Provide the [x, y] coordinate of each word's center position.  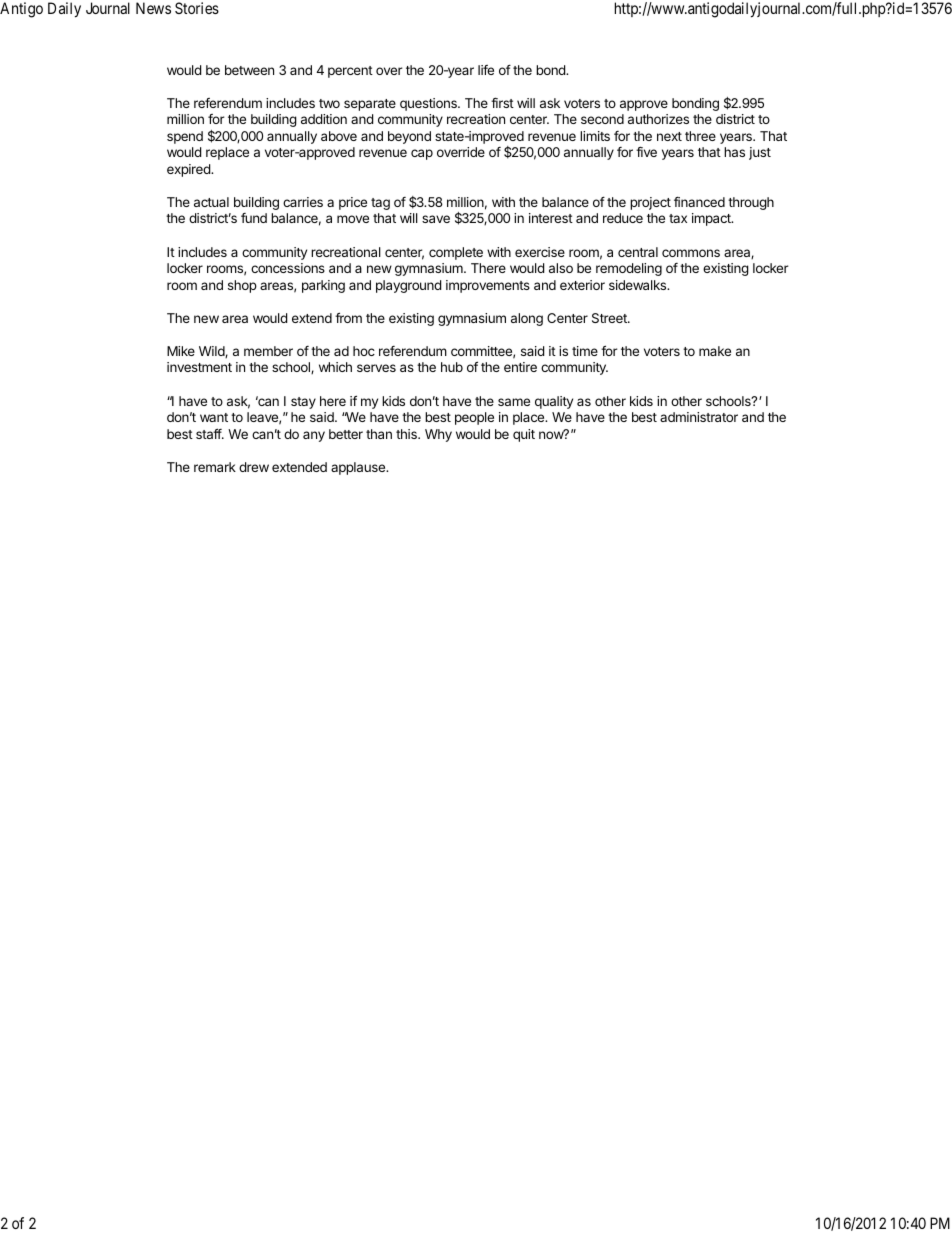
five [646, 151]
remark [215, 467]
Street [610, 318]
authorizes [658, 119]
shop [242, 286]
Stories [197, 8]
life [486, 70]
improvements [488, 286]
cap [422, 154]
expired [189, 170]
